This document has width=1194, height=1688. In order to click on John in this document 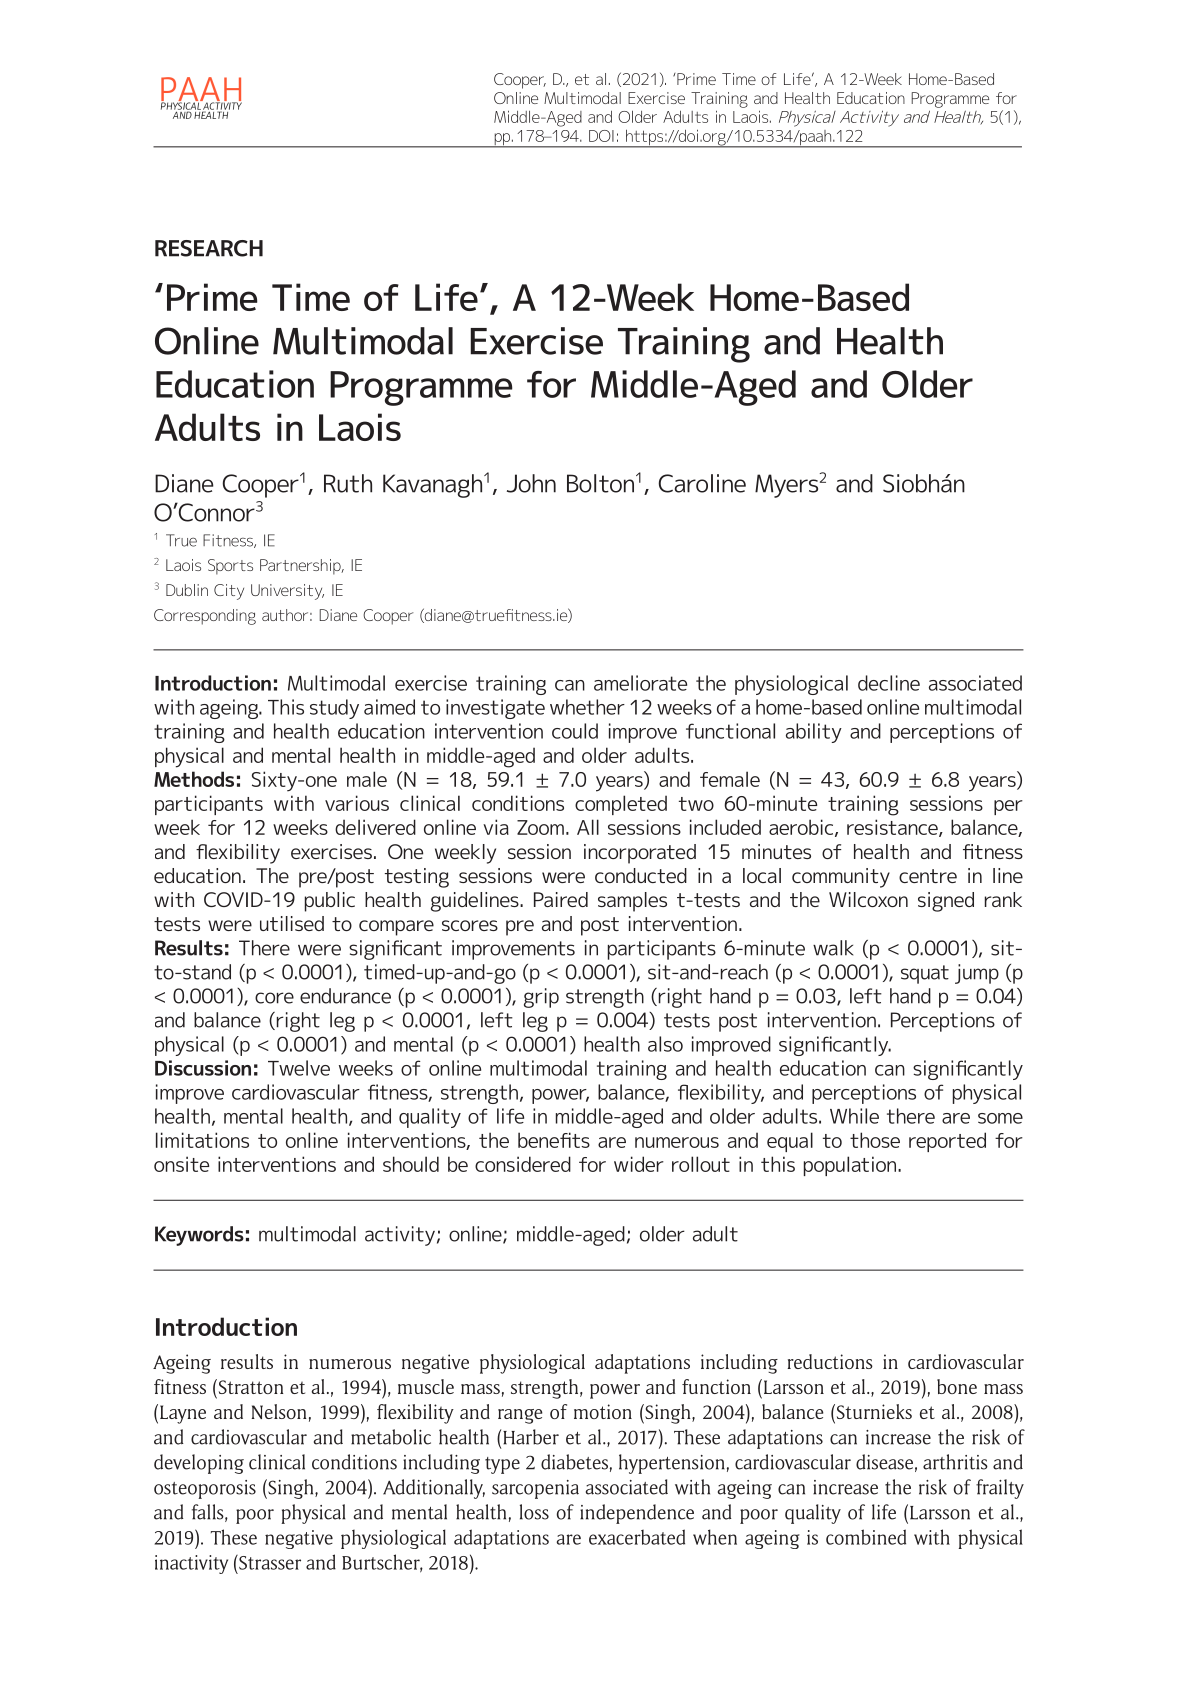, I will do `click(531, 483)`.
